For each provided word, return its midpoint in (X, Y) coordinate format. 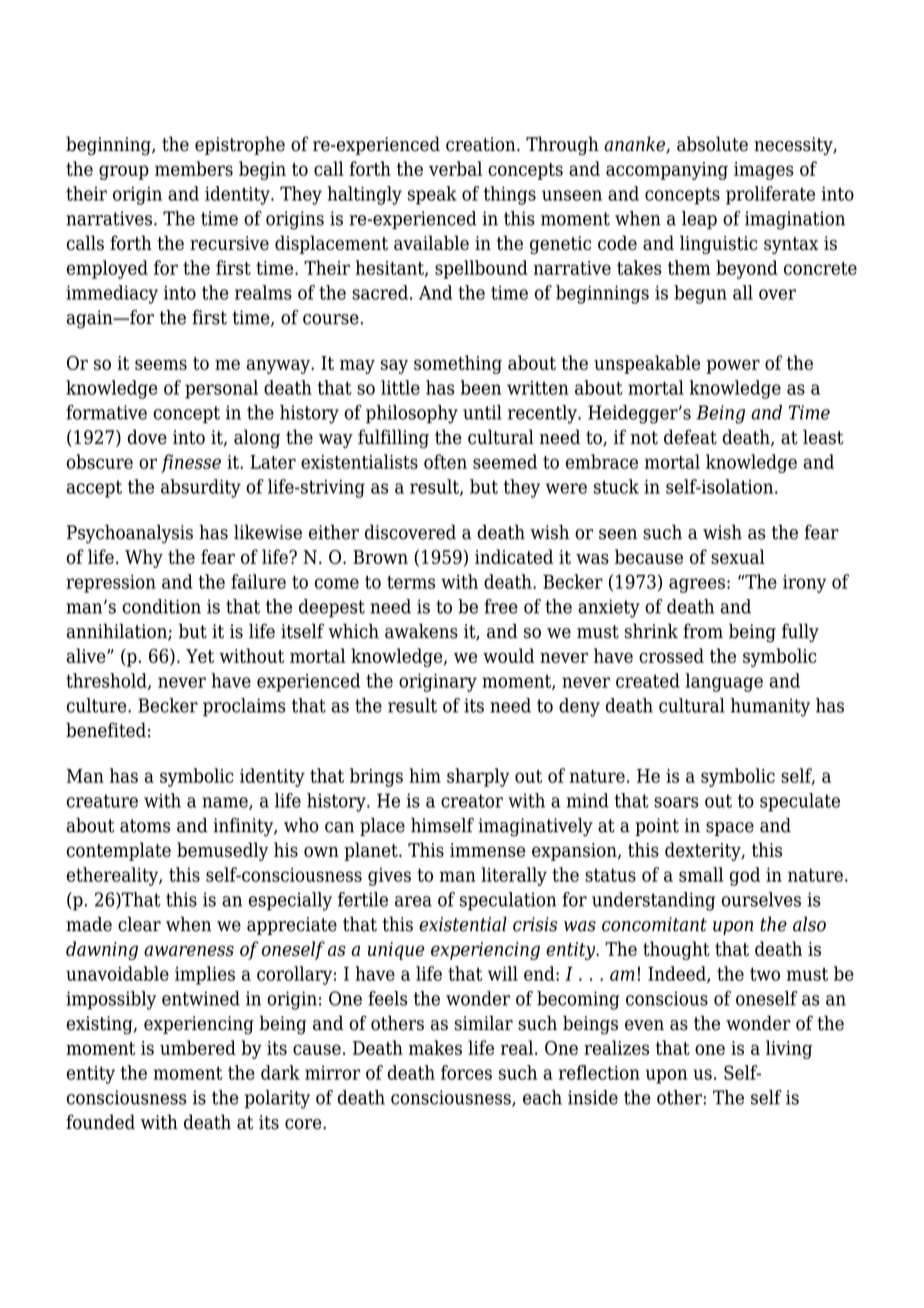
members (194, 168)
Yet (200, 656)
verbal (455, 168)
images (763, 171)
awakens (421, 631)
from (703, 631)
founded (100, 1122)
